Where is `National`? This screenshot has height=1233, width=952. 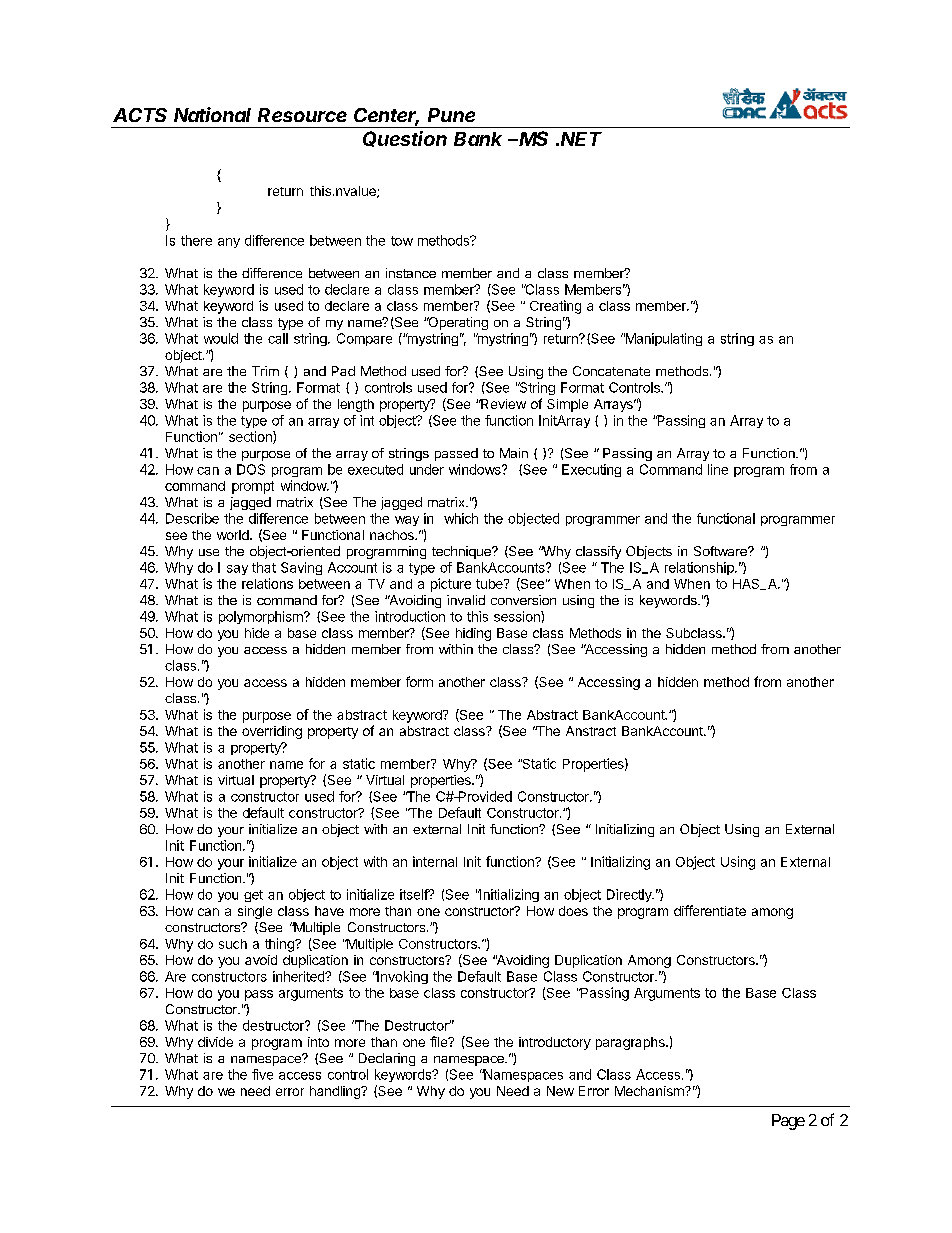 National is located at coordinates (212, 114).
